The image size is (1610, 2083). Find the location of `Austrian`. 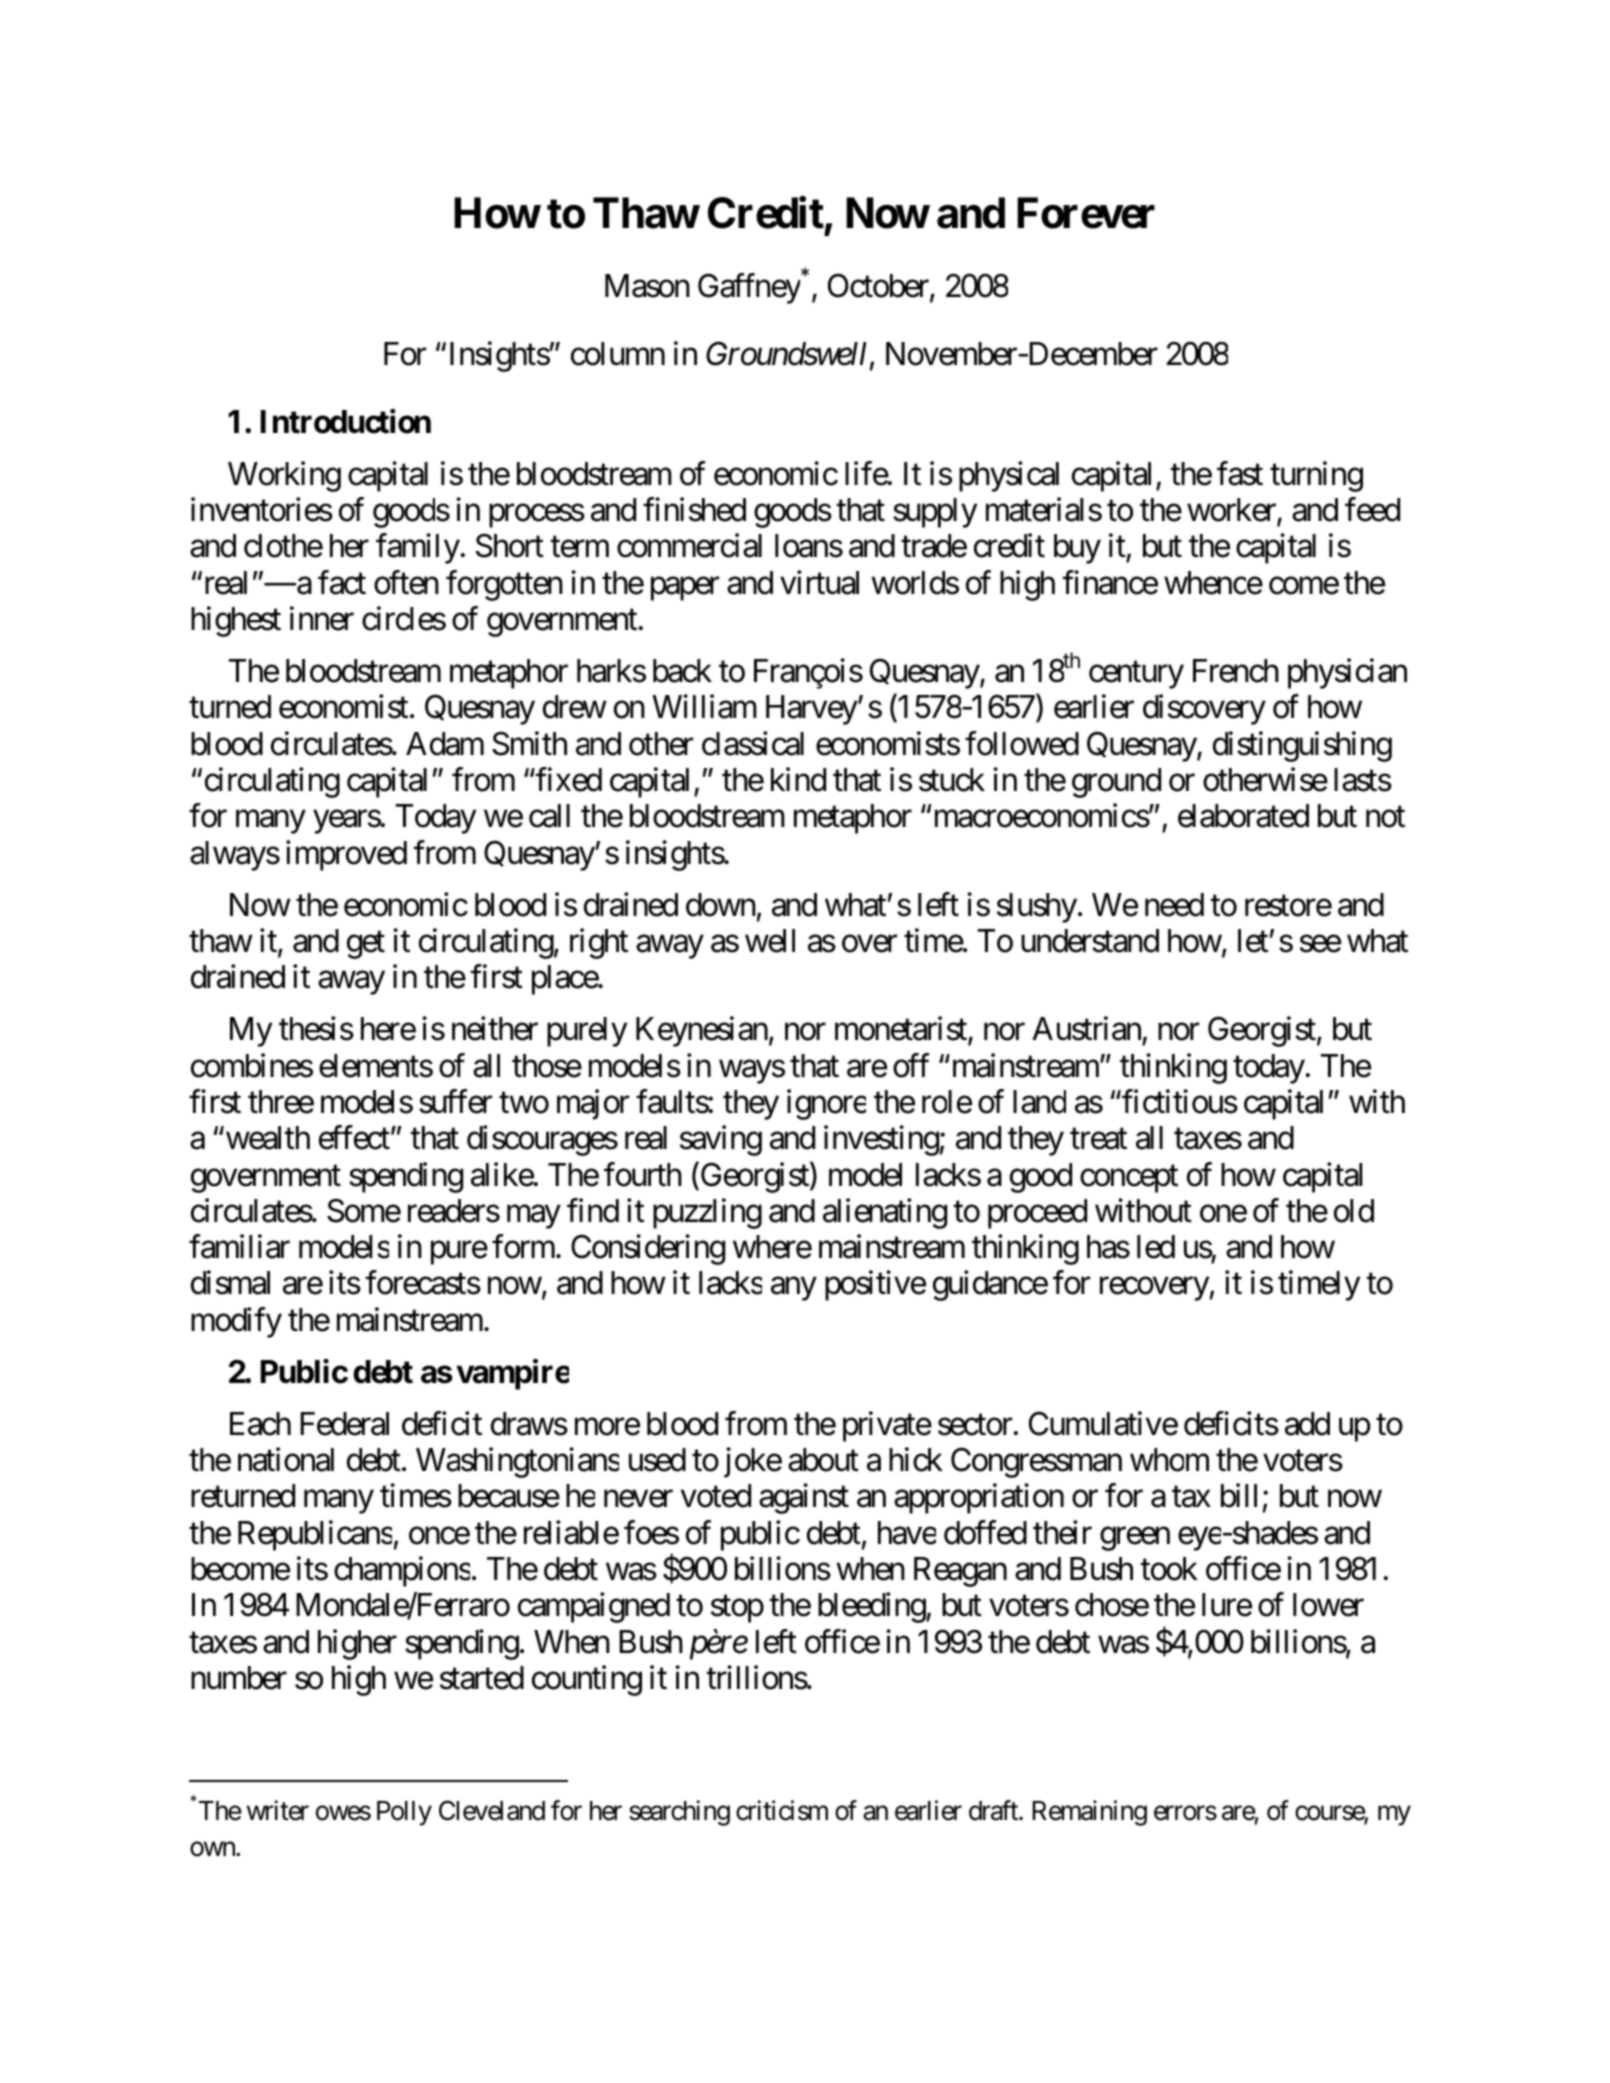

Austrian is located at coordinates (1087, 1030).
